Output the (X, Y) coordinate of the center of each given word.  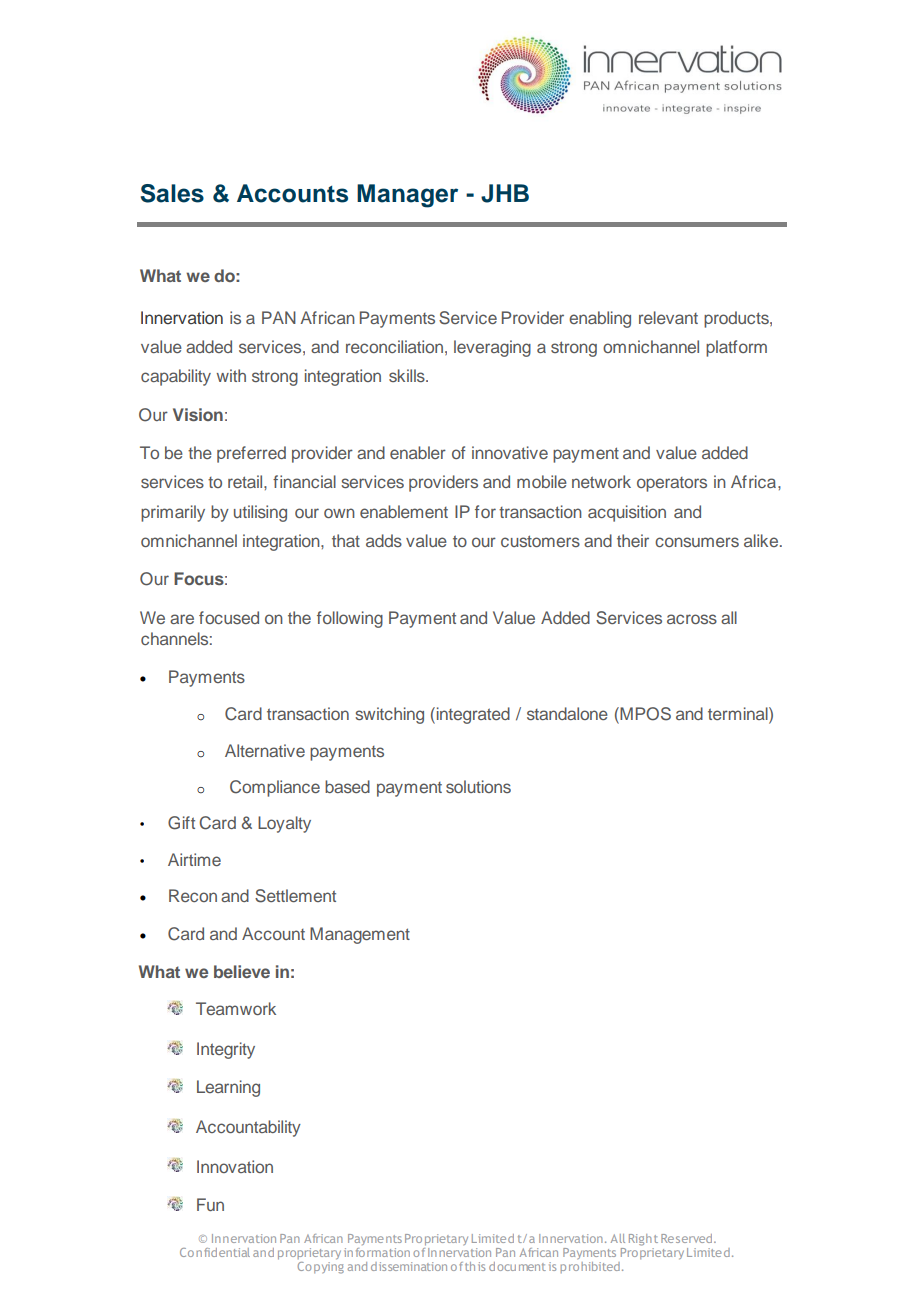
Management (360, 935)
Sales (172, 193)
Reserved (688, 1238)
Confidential (215, 1252)
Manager (407, 196)
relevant (668, 317)
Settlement (295, 896)
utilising (260, 513)
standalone (567, 713)
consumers (697, 542)
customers (540, 541)
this (475, 1266)
